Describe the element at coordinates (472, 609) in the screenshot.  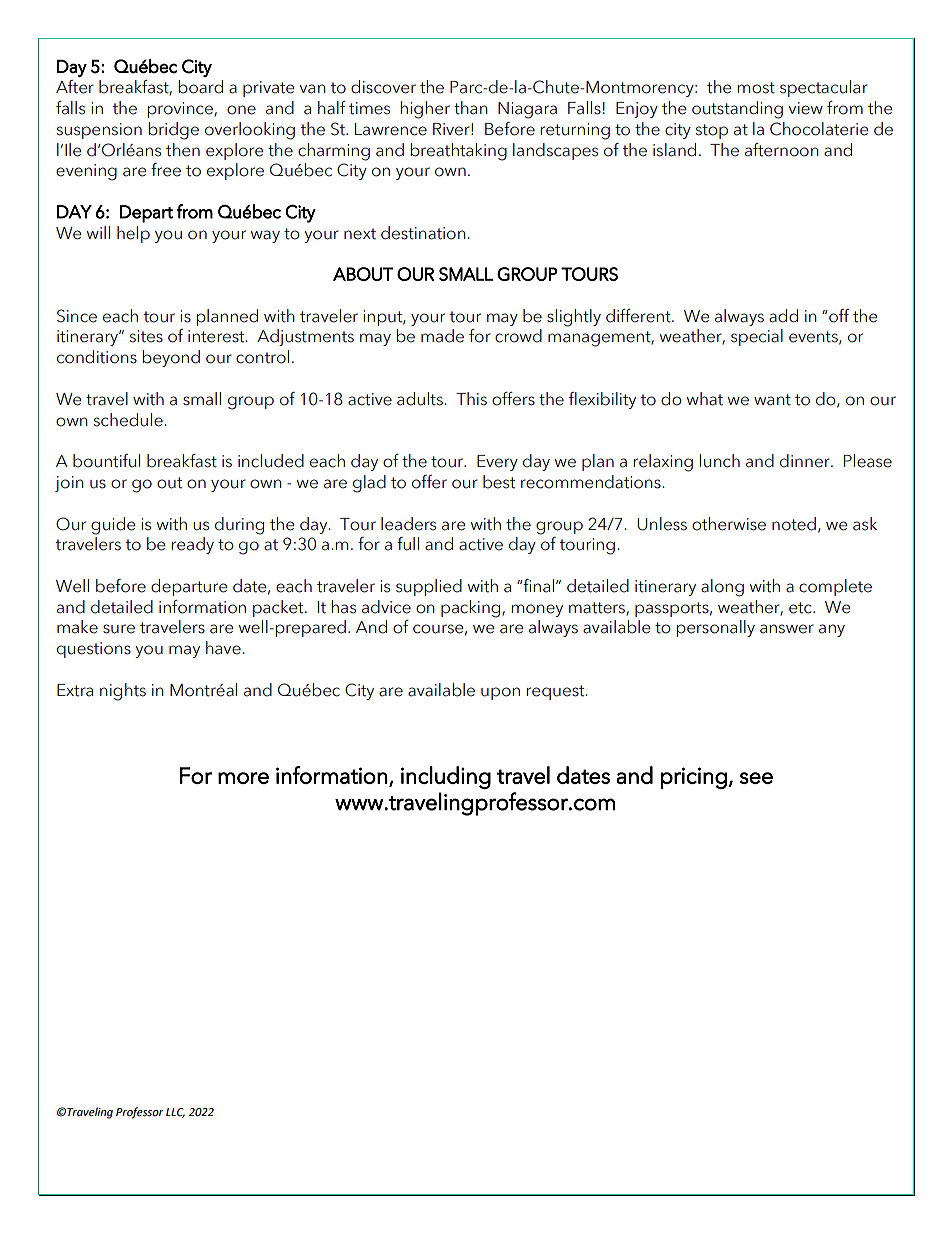
I see `packing` at that location.
